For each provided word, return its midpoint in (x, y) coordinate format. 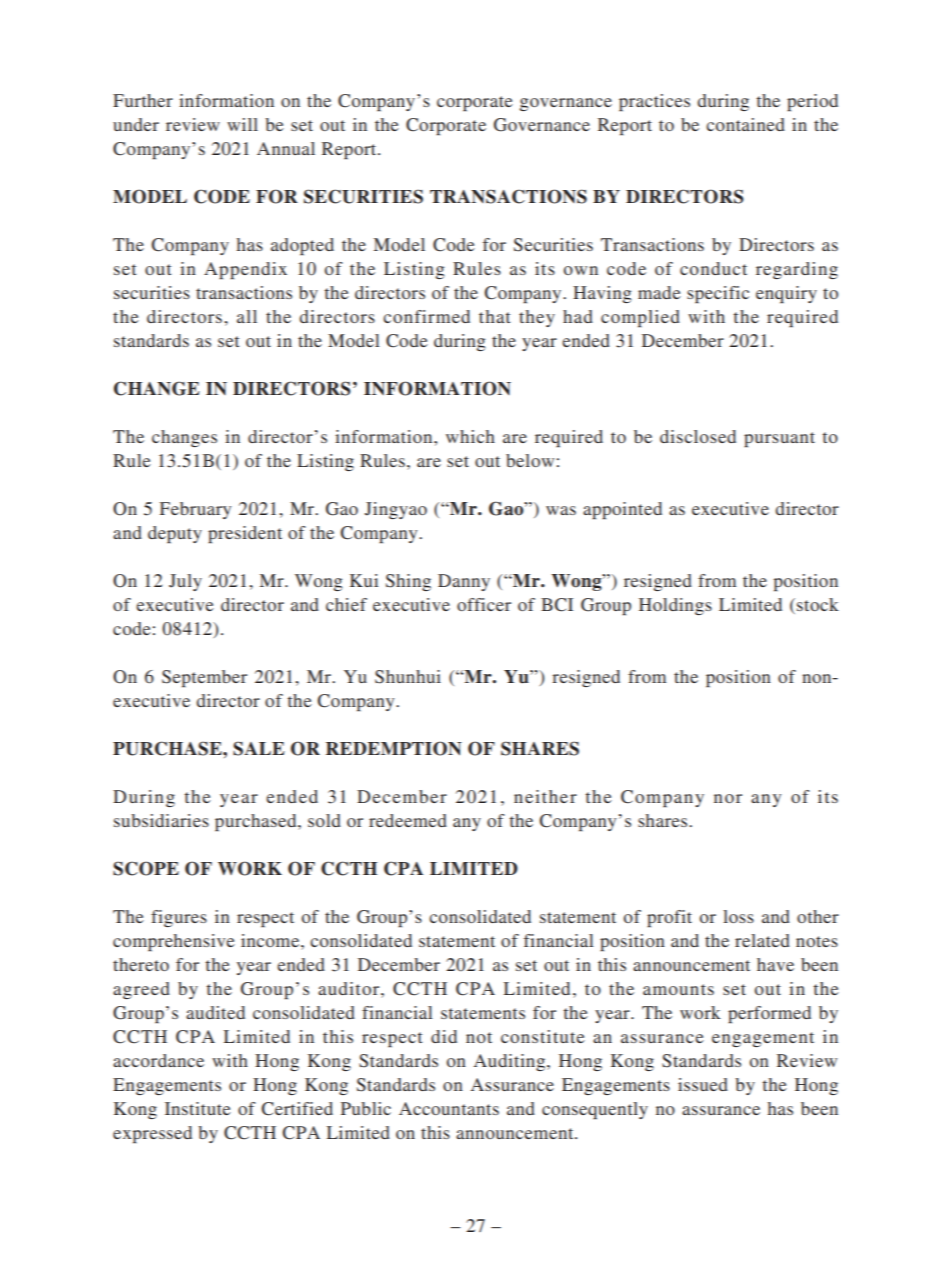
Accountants (449, 1108)
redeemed (408, 820)
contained (745, 124)
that (494, 316)
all (247, 316)
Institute (198, 1108)
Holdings (675, 606)
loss (738, 916)
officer (484, 604)
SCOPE (146, 868)
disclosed (698, 436)
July (185, 582)
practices (654, 102)
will (242, 124)
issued (703, 1084)
